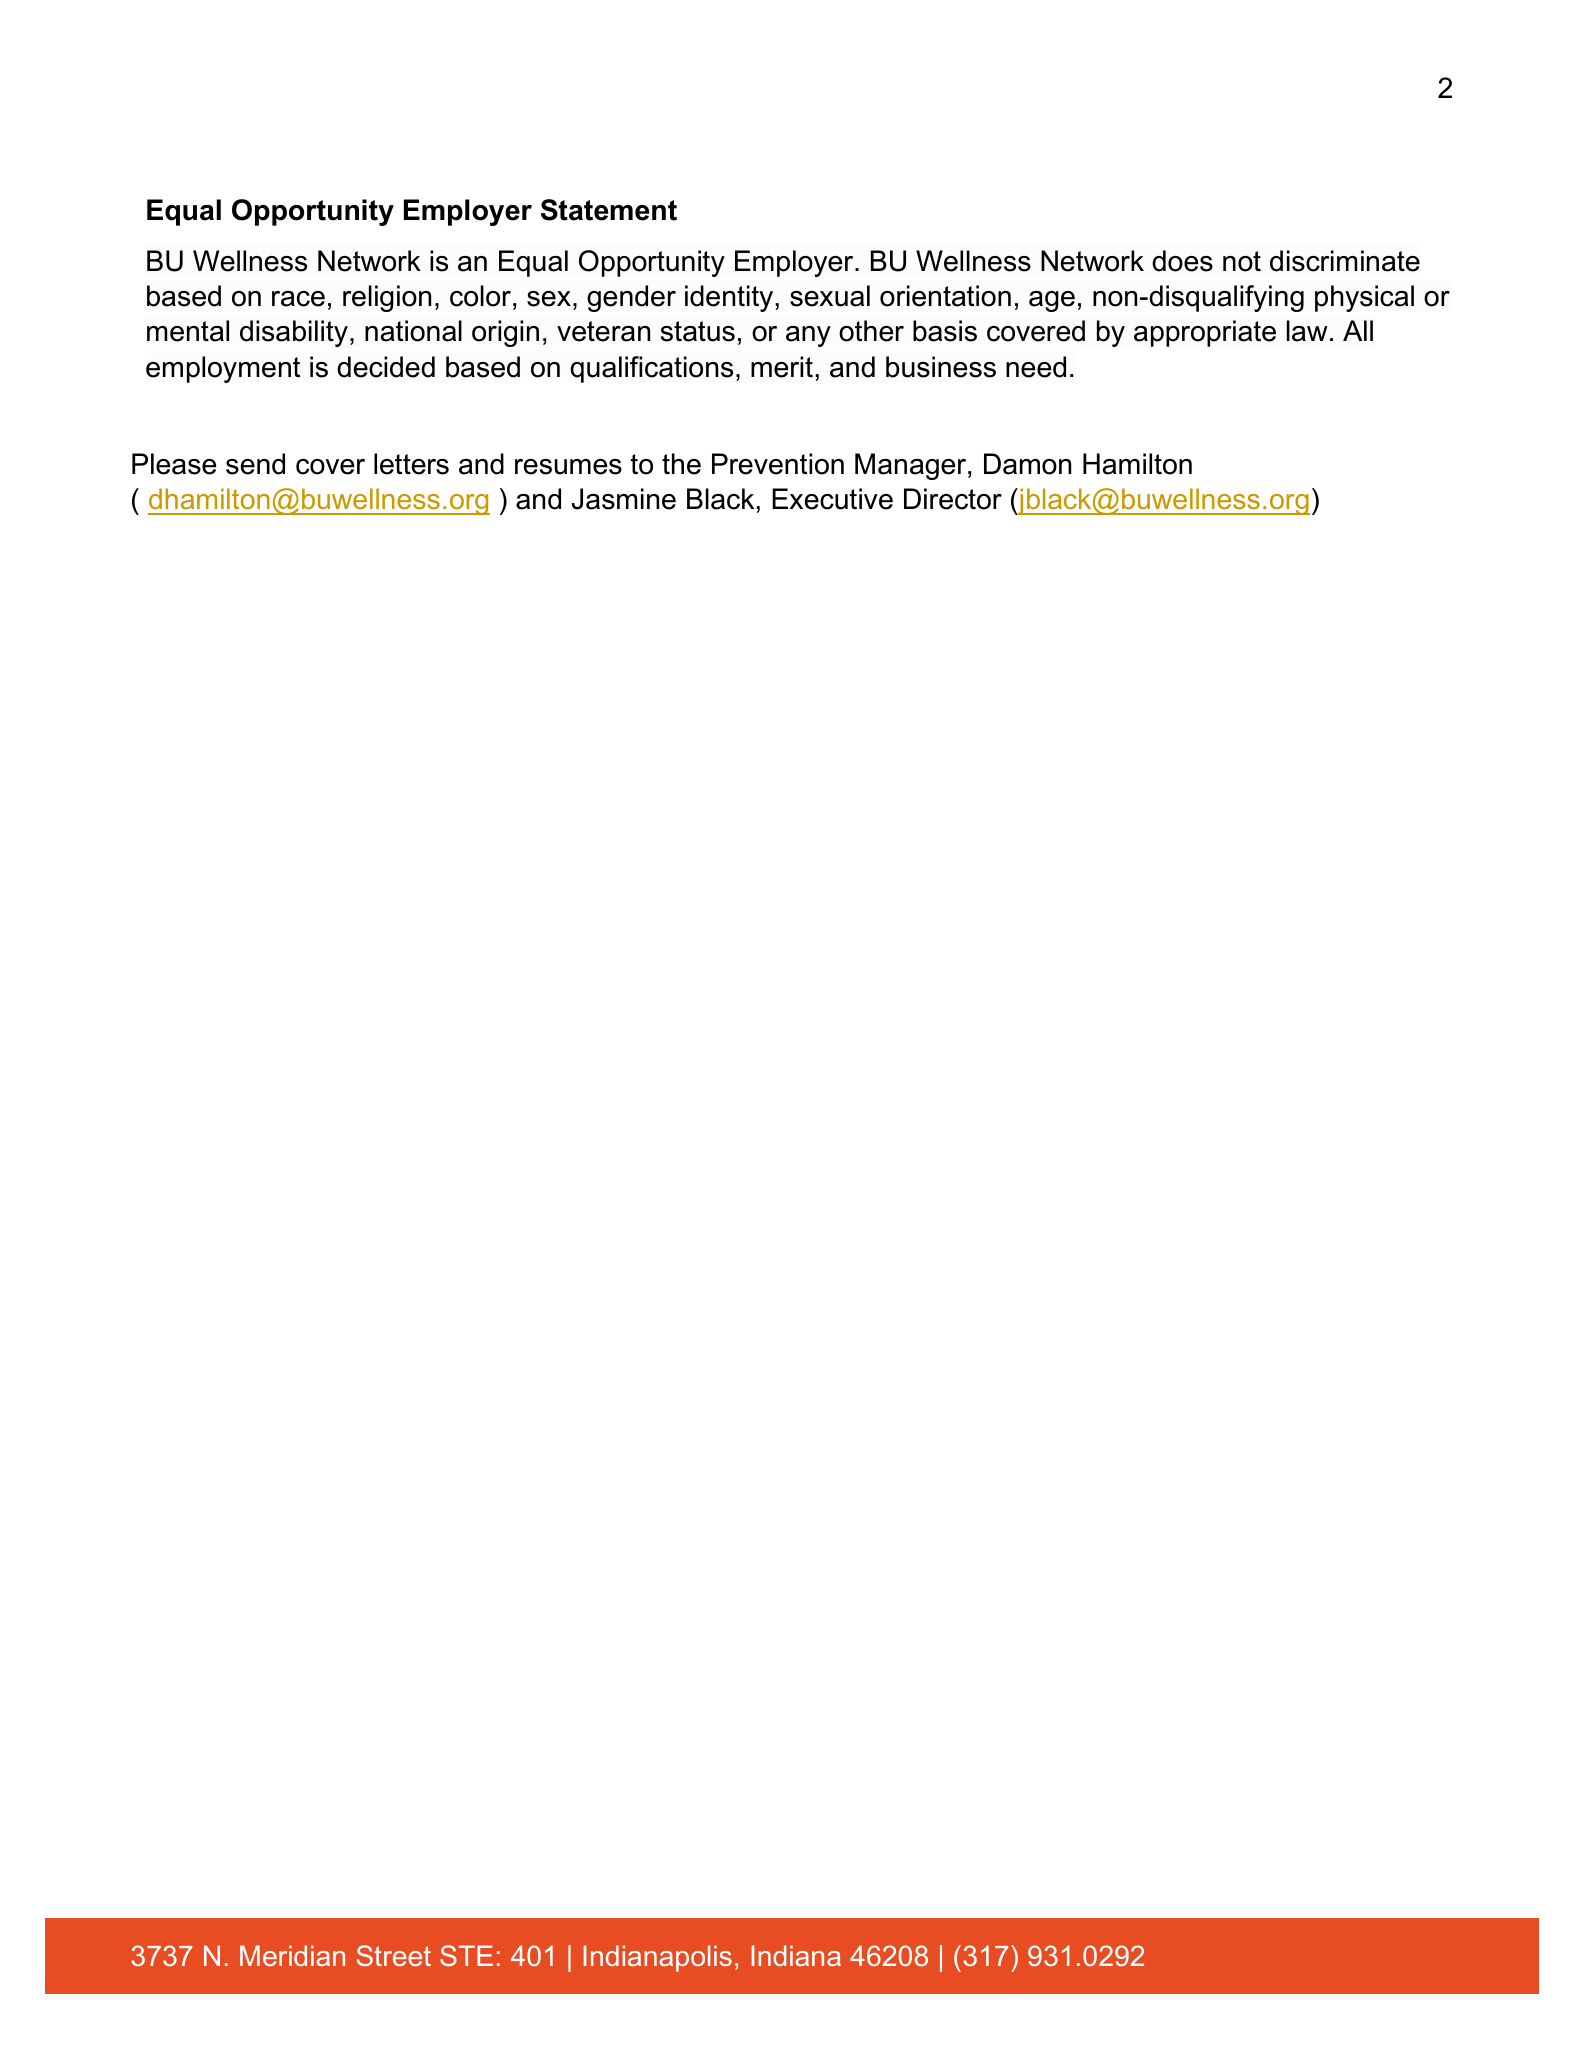  What do you see at coordinates (411, 464) in the image?
I see `letters` at bounding box center [411, 464].
